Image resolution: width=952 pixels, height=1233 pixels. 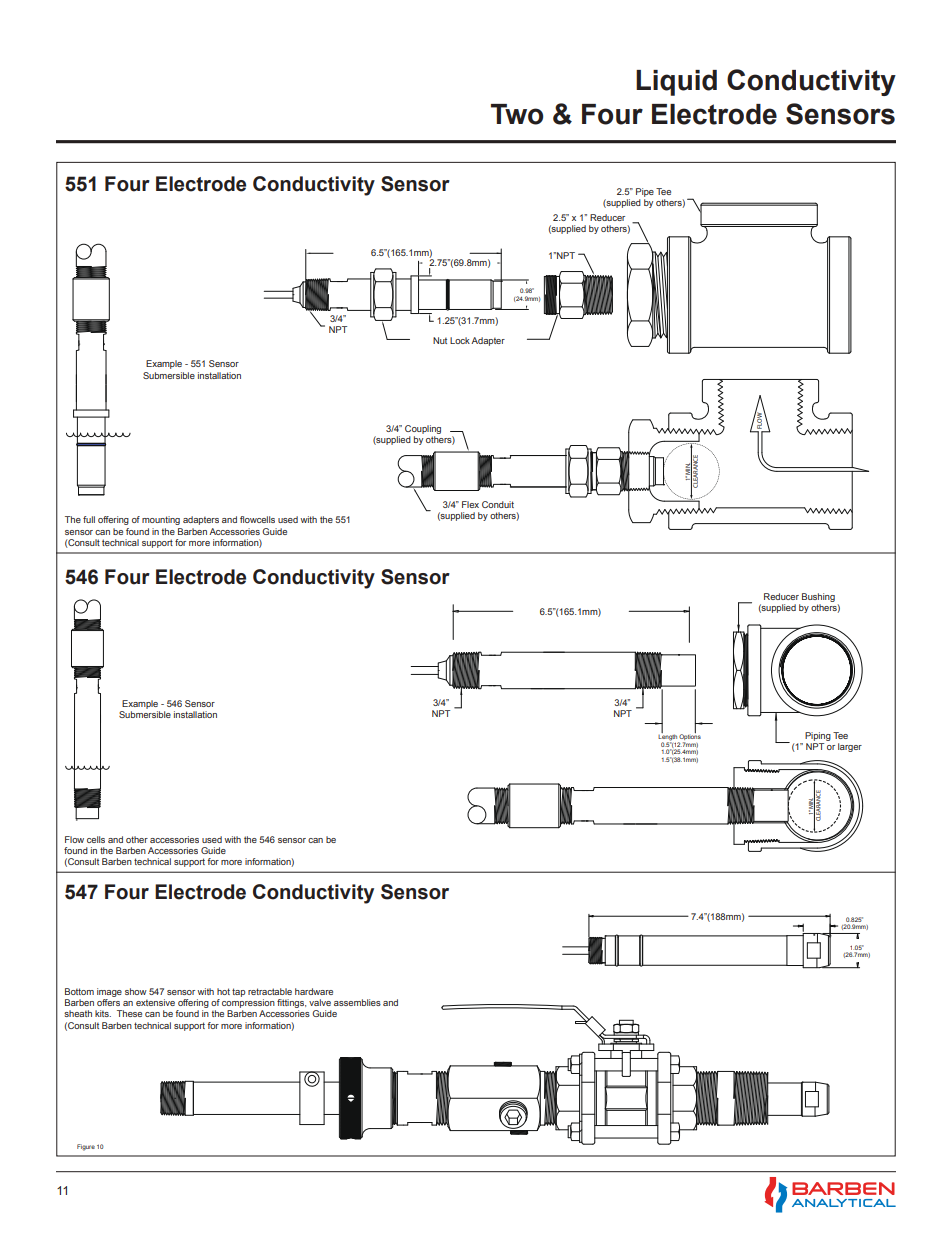 What do you see at coordinates (440, 340) in the screenshot?
I see `Nut` at bounding box center [440, 340].
